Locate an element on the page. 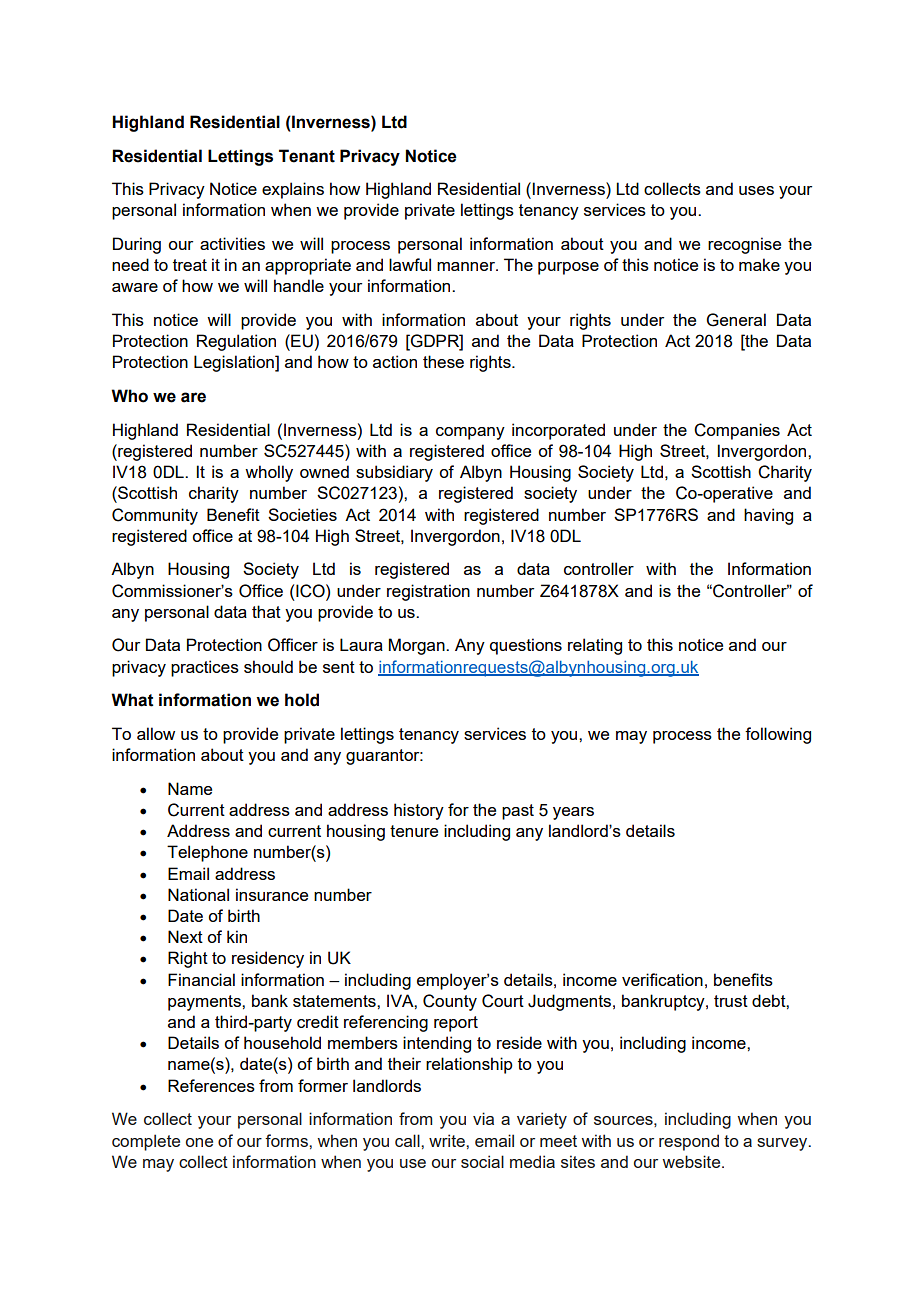  having is located at coordinates (768, 516).
